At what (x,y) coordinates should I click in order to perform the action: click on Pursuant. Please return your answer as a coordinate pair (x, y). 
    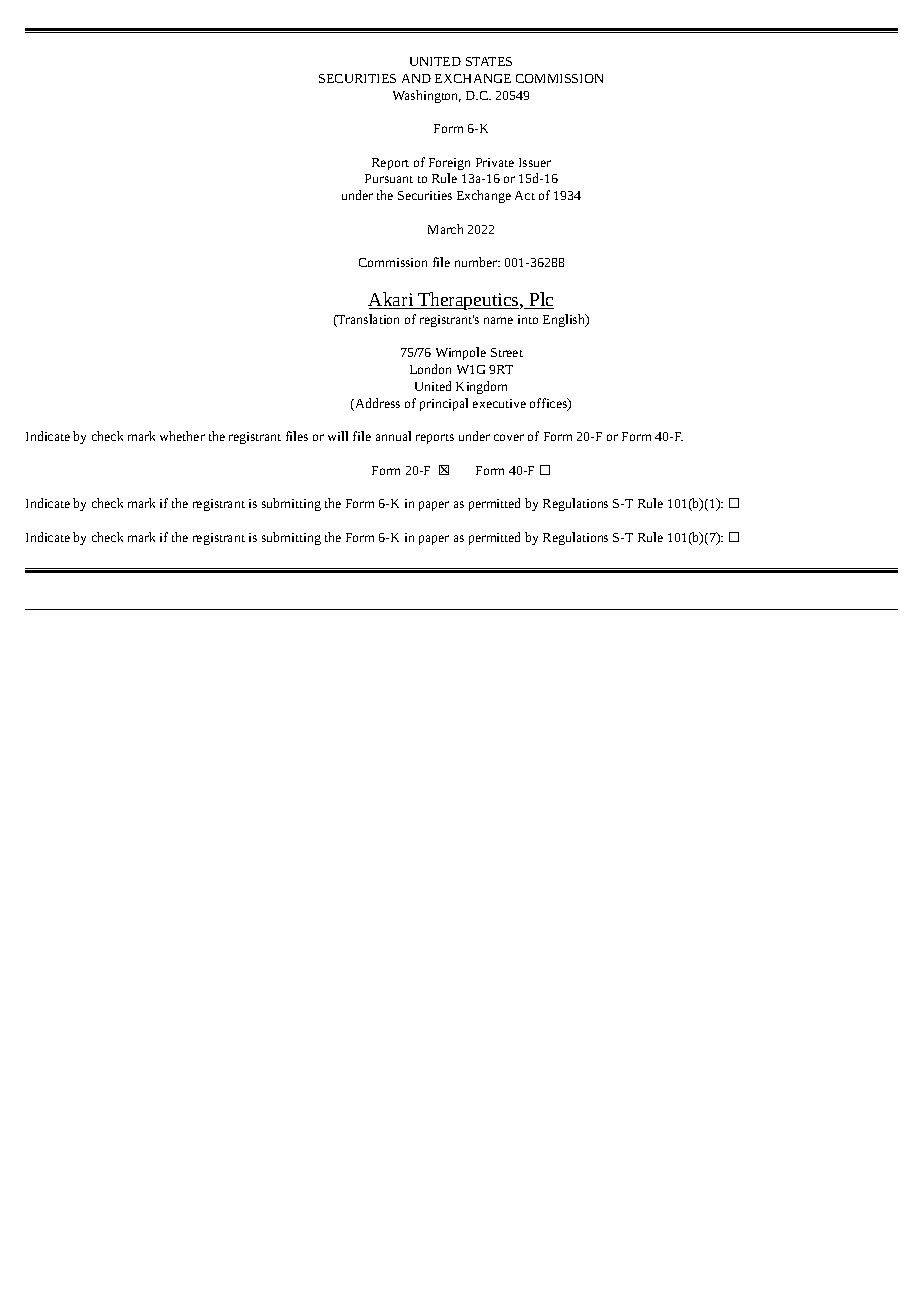
    Looking at the image, I should click on (389, 178).
